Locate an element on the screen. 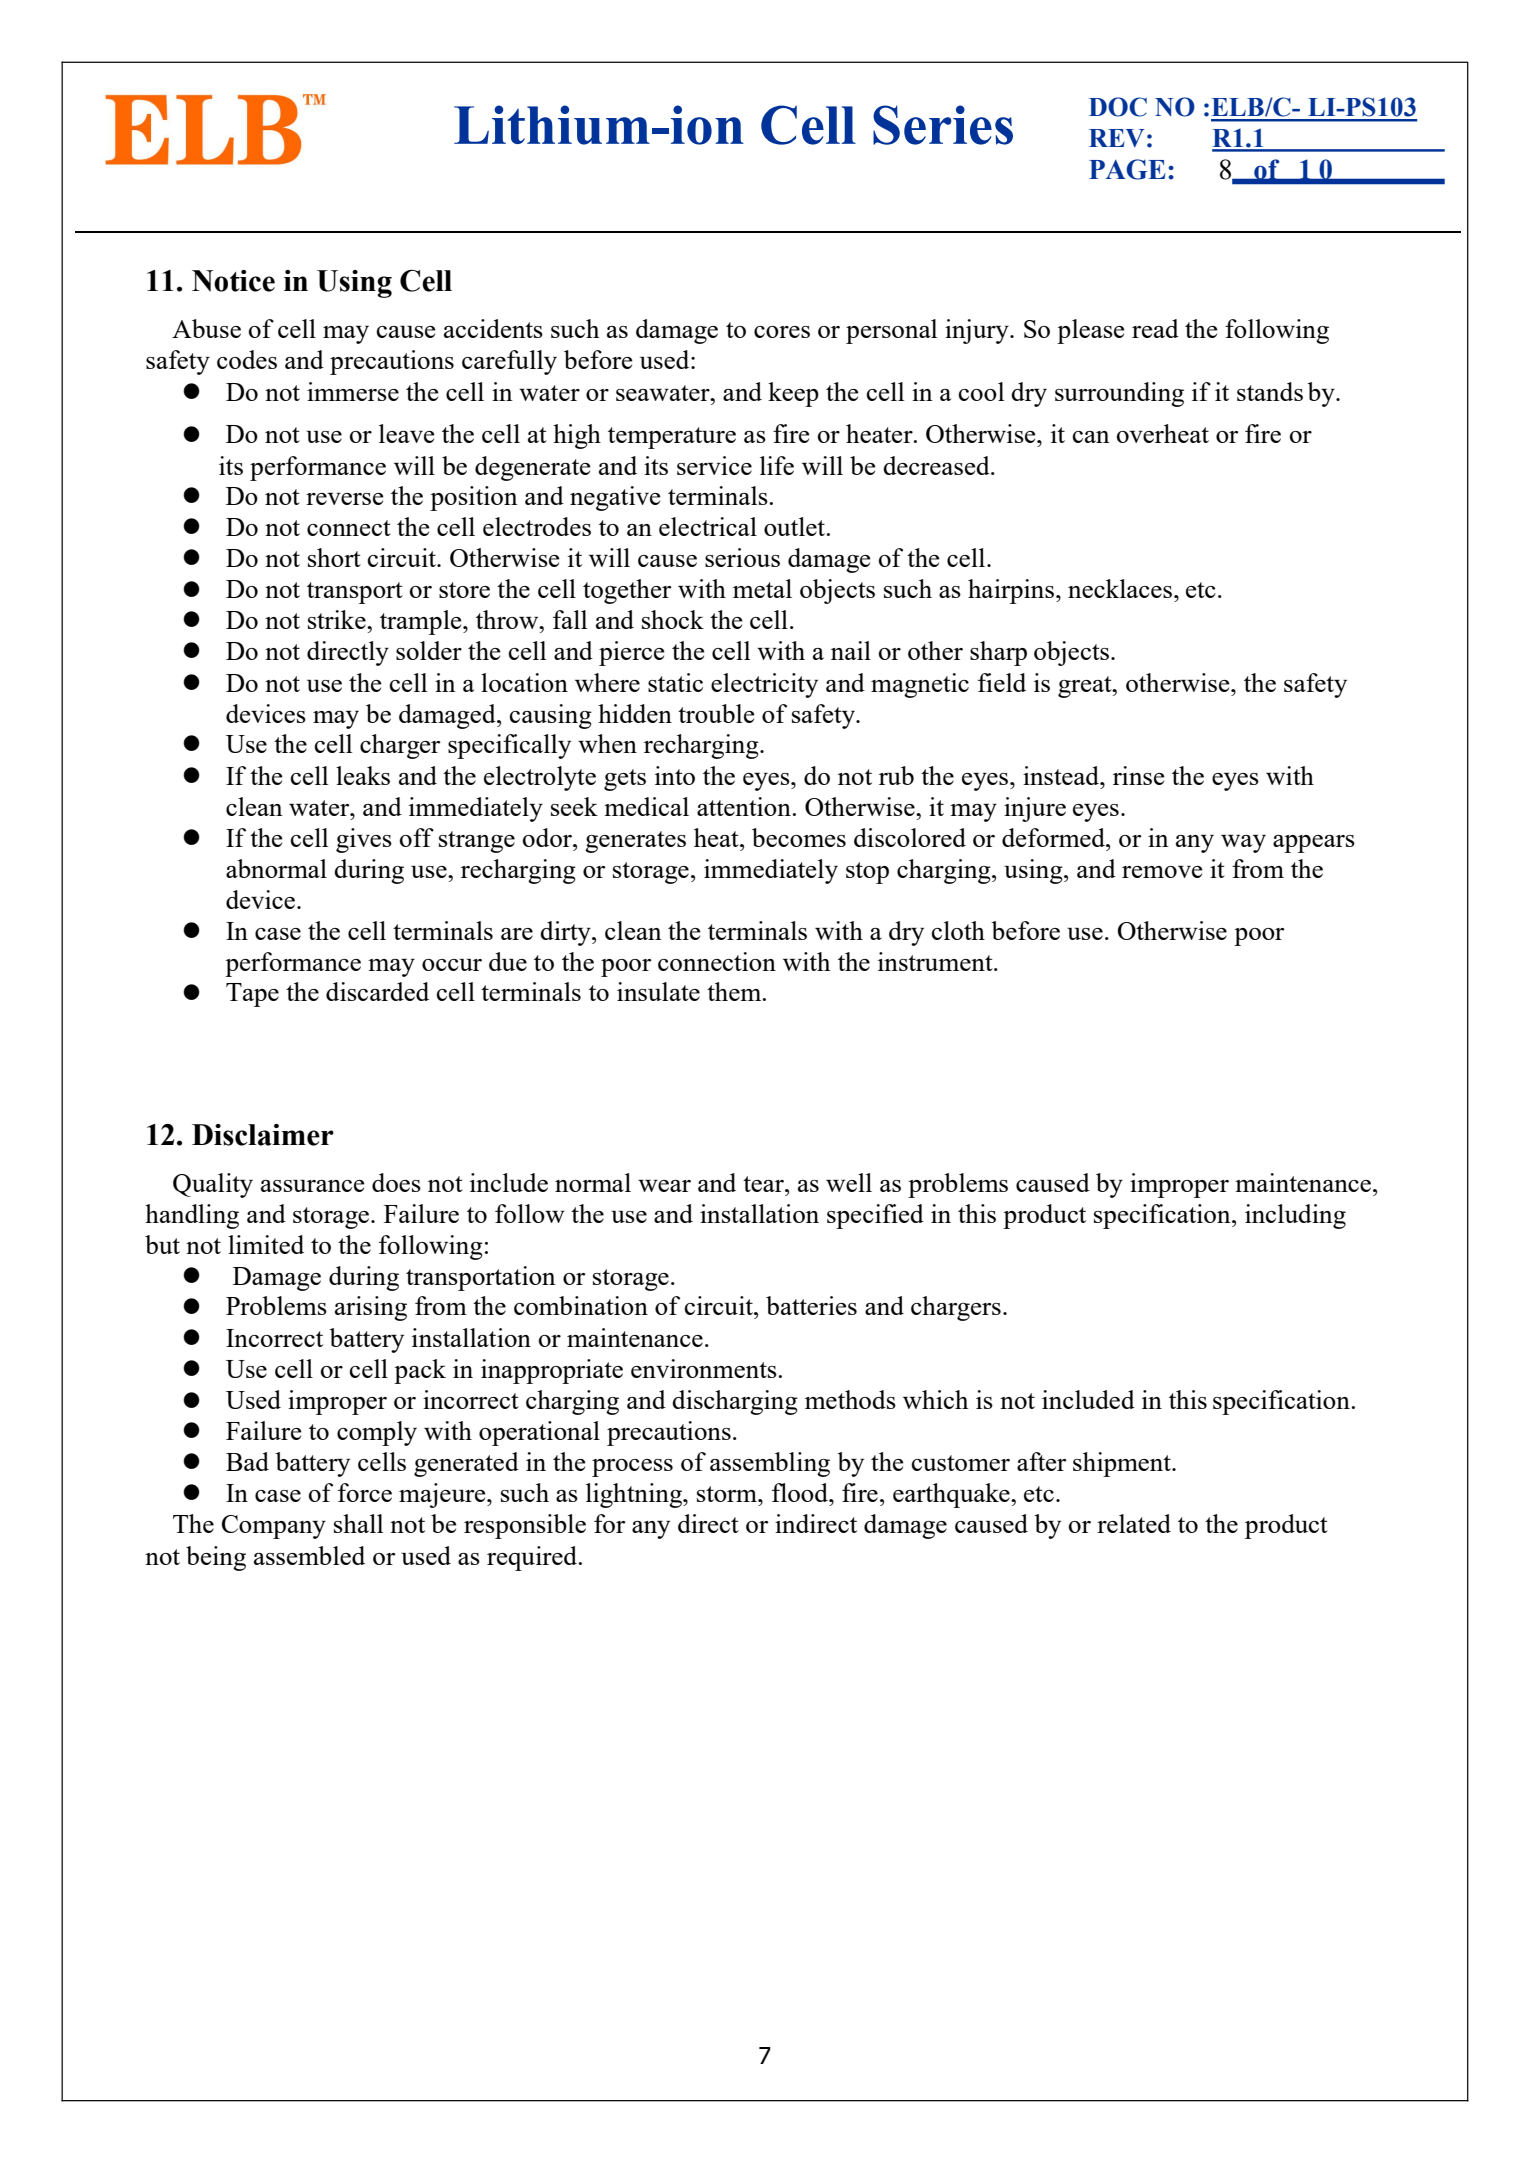 The image size is (1530, 2163). related is located at coordinates (1134, 1523).
